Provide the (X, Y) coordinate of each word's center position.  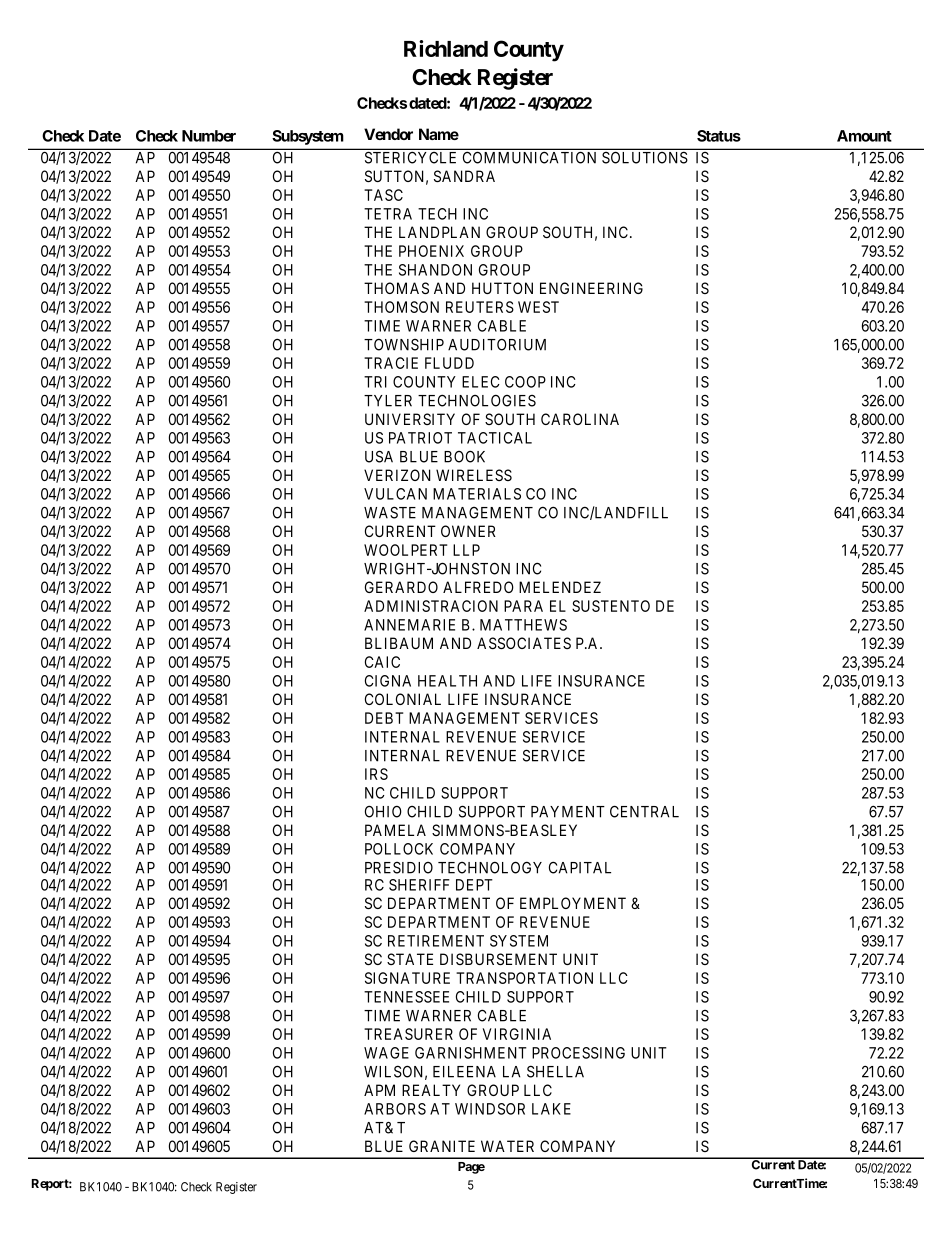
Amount (864, 136)
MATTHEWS (523, 625)
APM (379, 1090)
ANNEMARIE (409, 625)
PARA (523, 606)
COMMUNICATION (529, 158)
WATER (507, 1146)
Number (209, 136)
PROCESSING (578, 1053)
